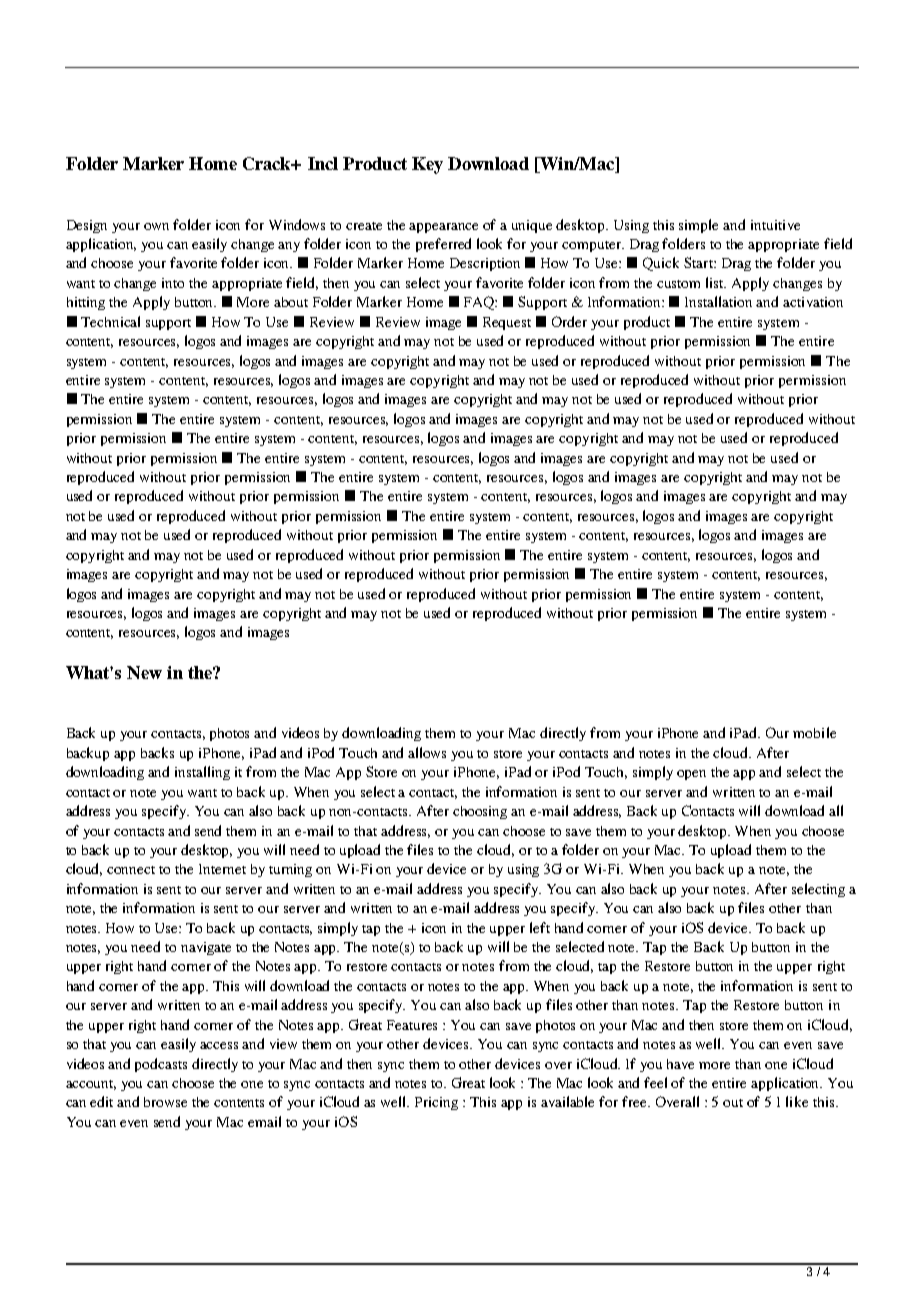  What do you see at coordinates (814, 732) in the page?
I see `mobile` at bounding box center [814, 732].
